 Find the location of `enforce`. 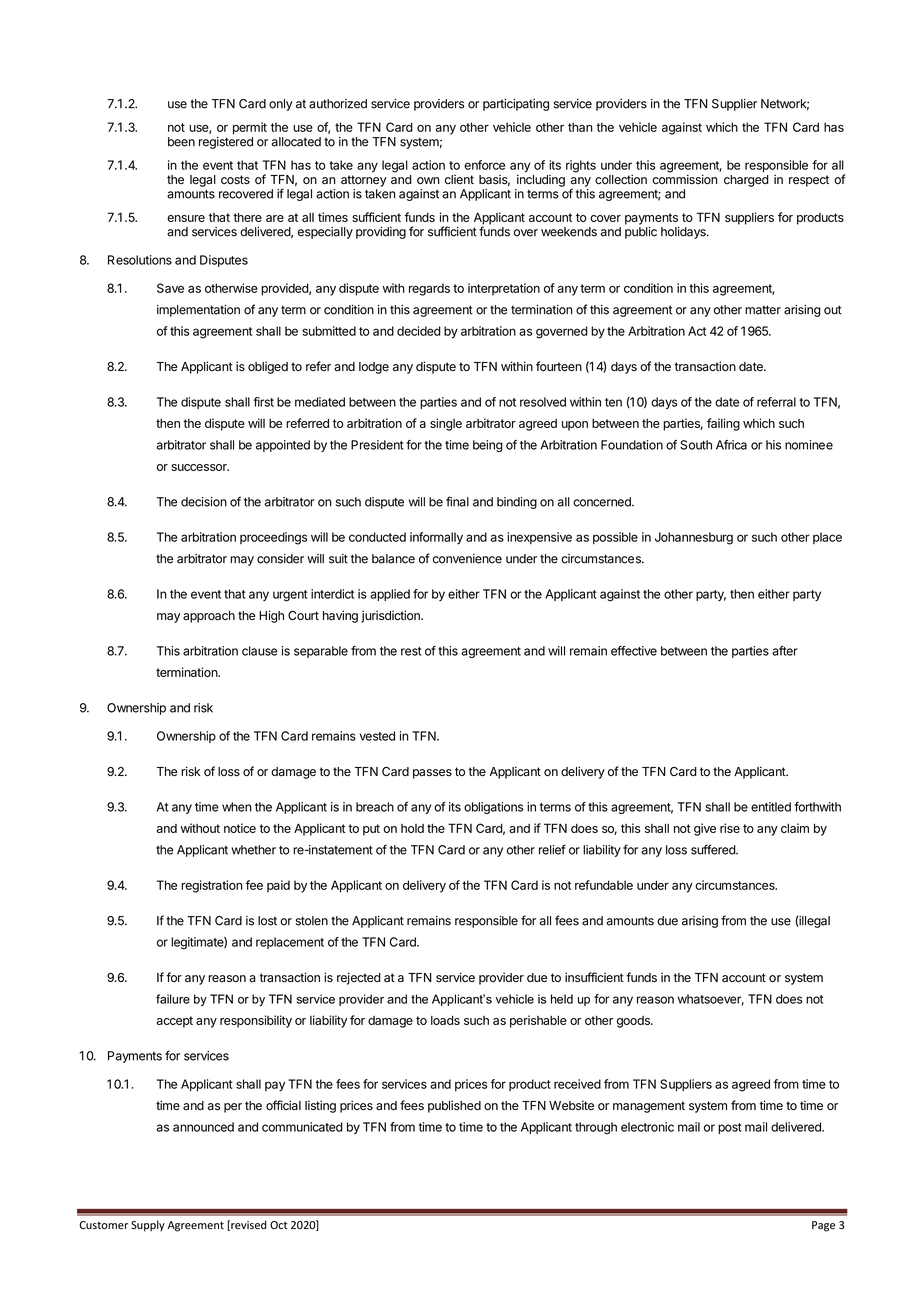

enforce is located at coordinates (484, 165).
